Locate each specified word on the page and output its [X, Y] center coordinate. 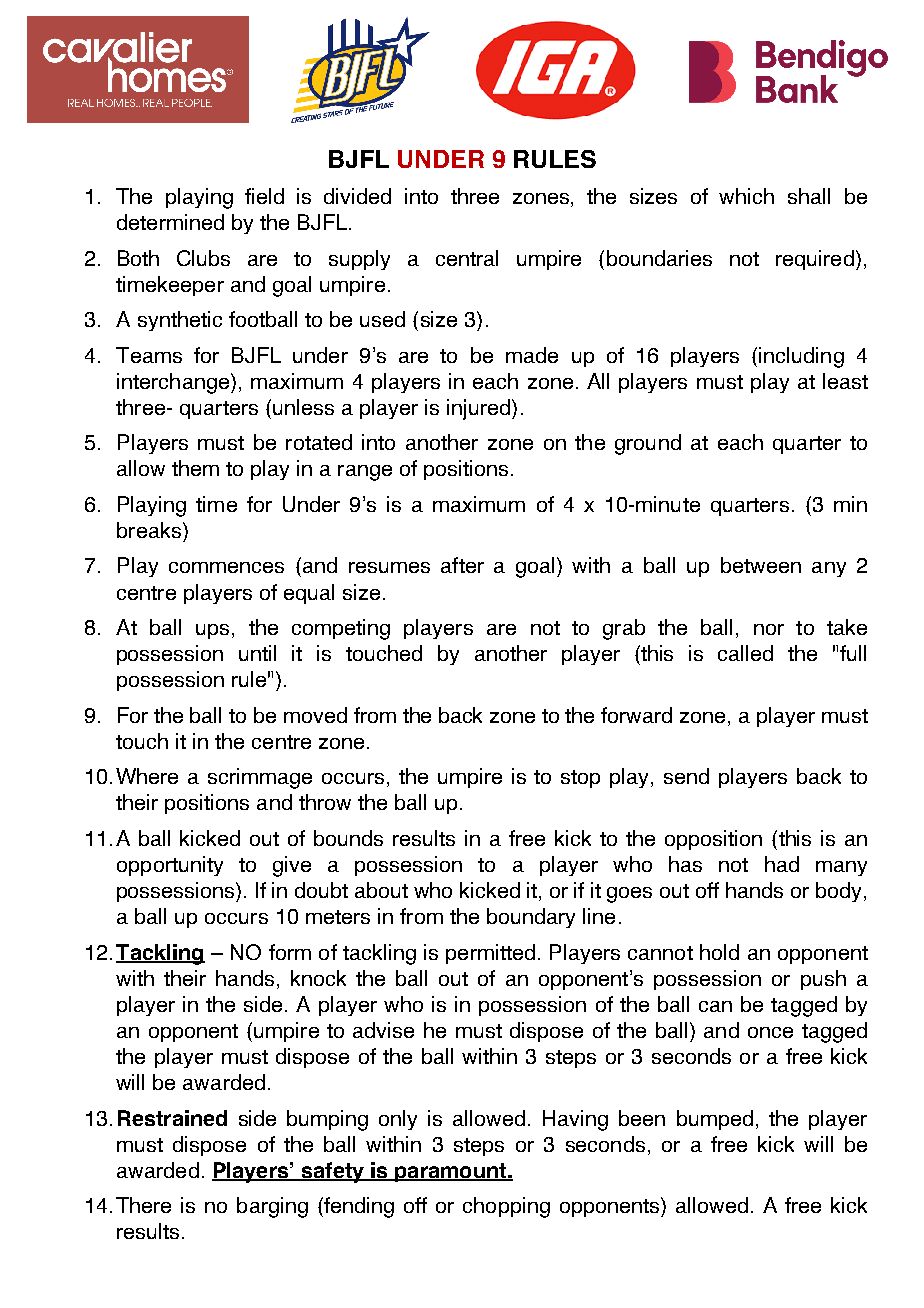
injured [478, 409]
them [195, 468]
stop [580, 779]
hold [719, 952]
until [257, 653]
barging [272, 1207]
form [290, 952]
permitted [490, 954]
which [746, 196]
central [467, 258]
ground [648, 444]
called [745, 653]
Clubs [203, 258]
